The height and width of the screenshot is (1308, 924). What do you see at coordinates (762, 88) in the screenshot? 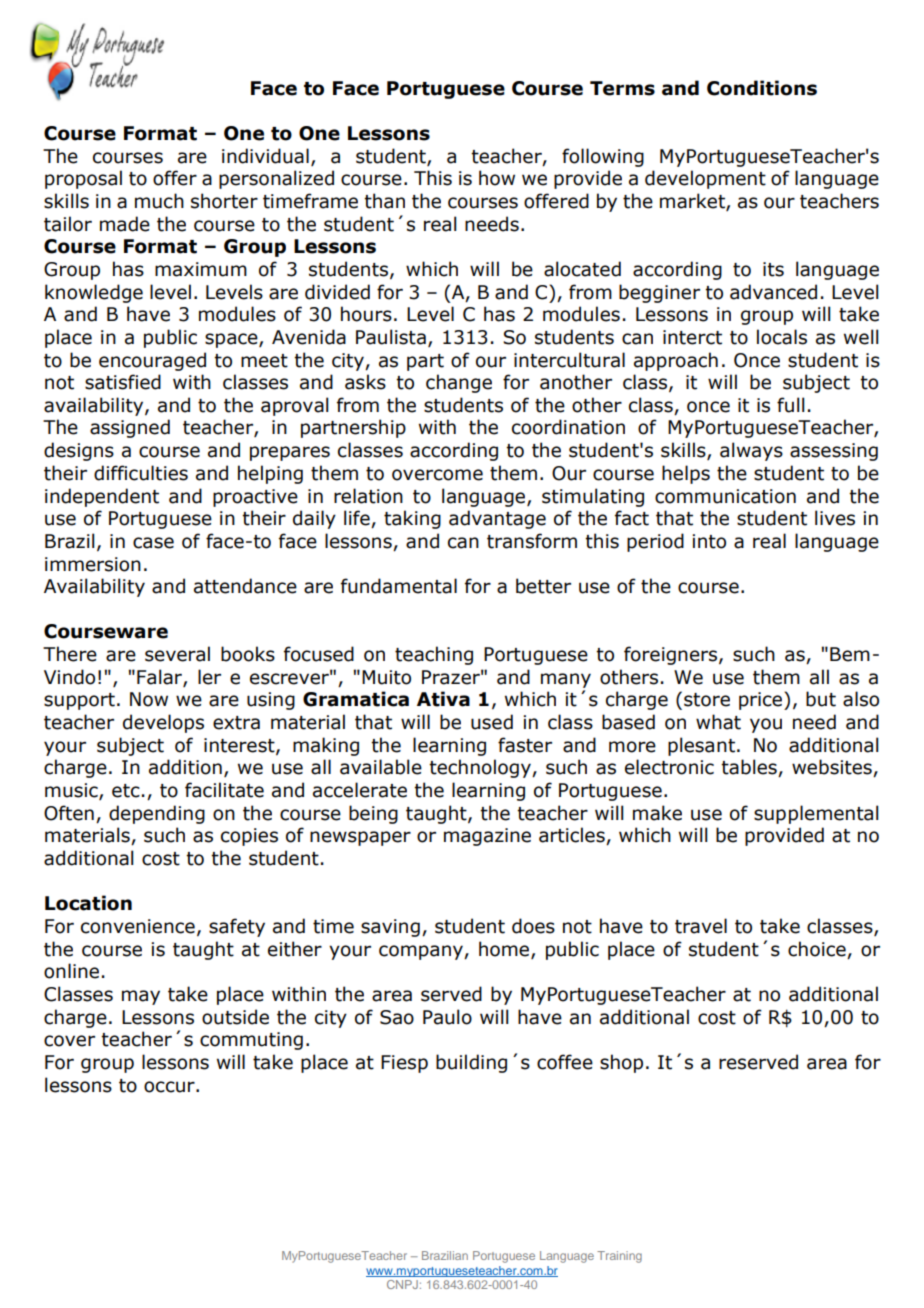
I see `Conditions` at bounding box center [762, 88].
